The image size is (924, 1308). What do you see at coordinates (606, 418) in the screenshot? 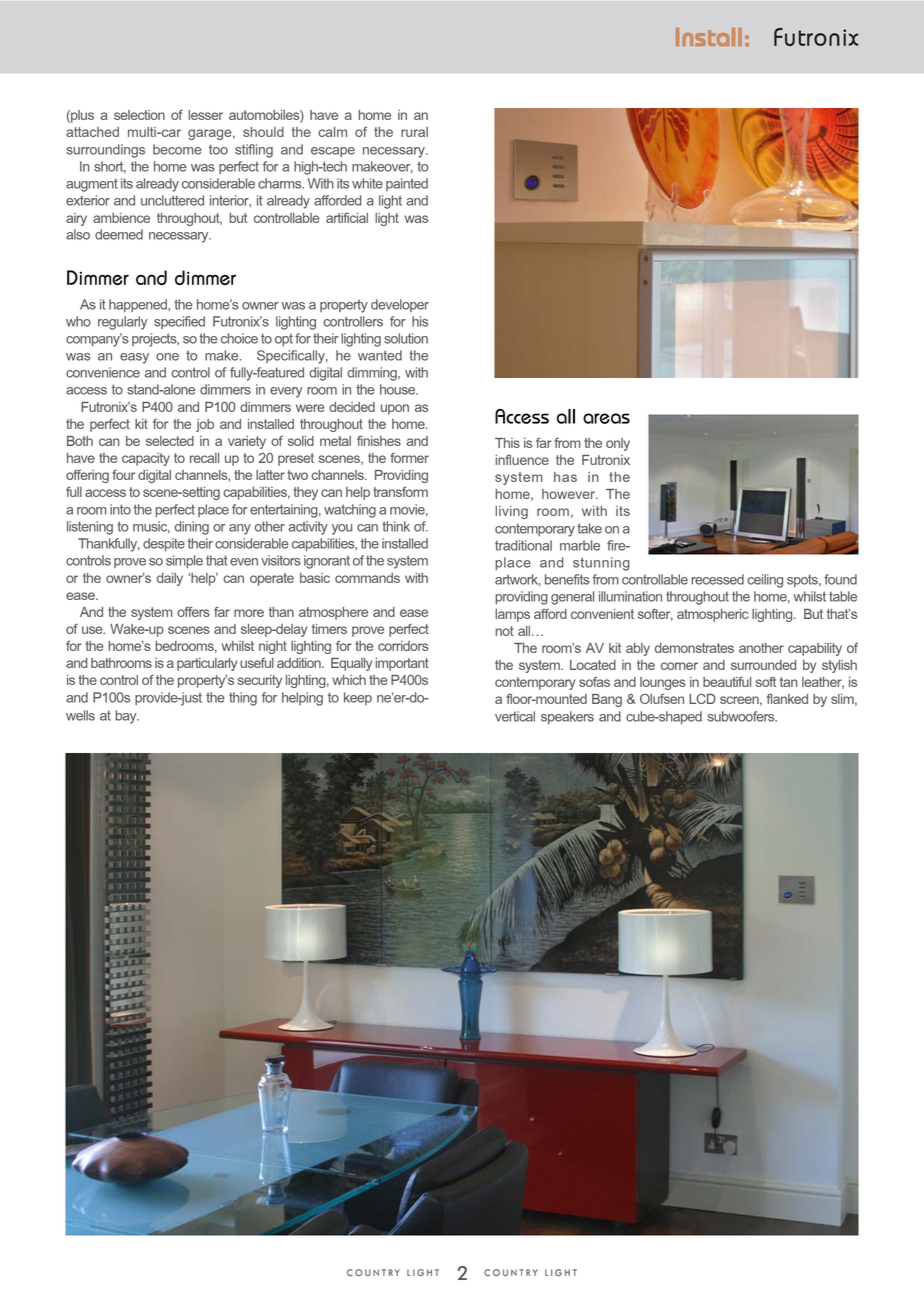
I see `areas` at bounding box center [606, 418].
